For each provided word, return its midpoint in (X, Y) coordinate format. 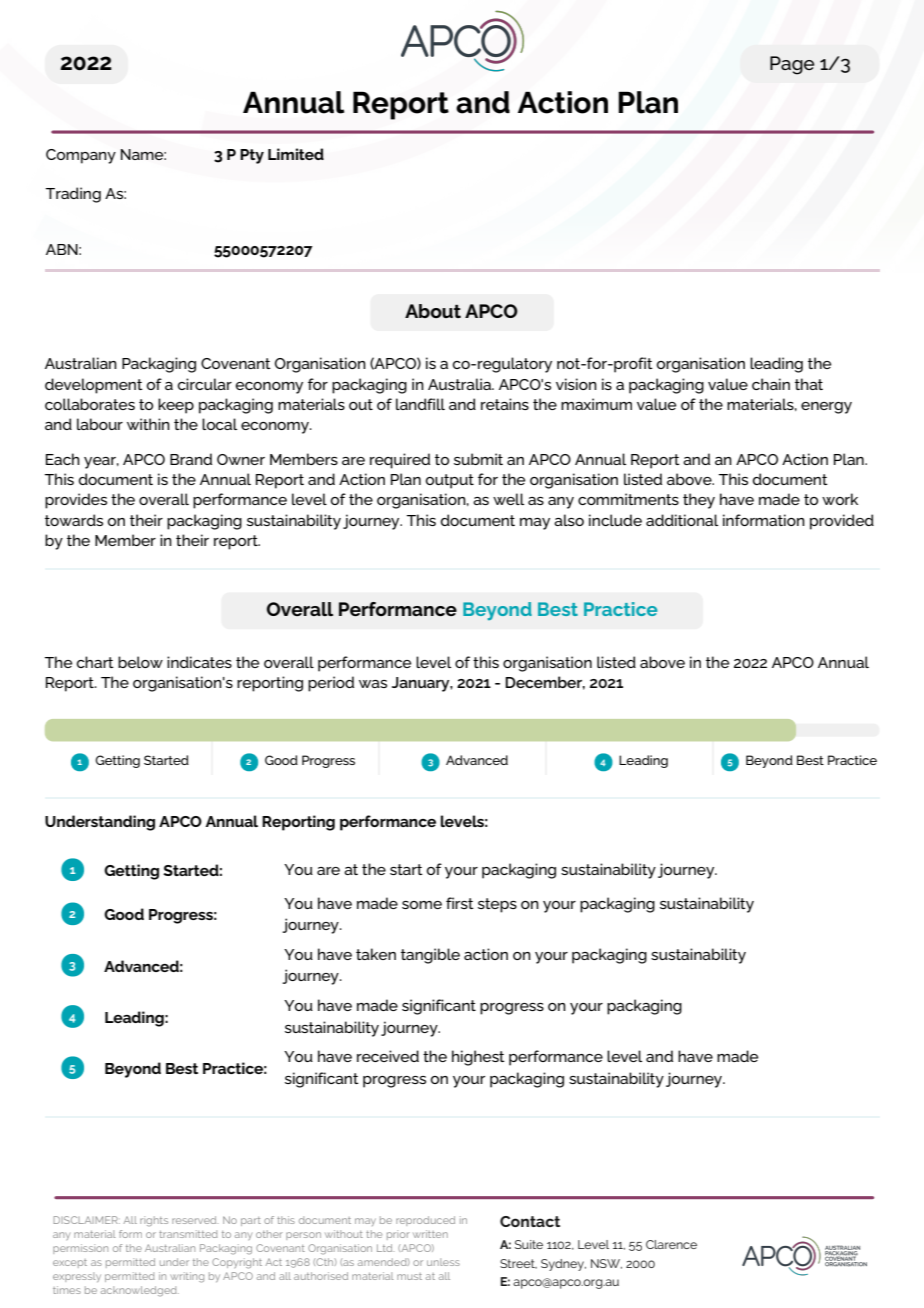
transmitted (188, 1234)
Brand (191, 459)
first (460, 903)
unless (443, 1262)
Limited (296, 154)
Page (792, 65)
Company (81, 156)
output (450, 481)
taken (376, 954)
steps (497, 905)
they (699, 501)
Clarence (671, 1244)
